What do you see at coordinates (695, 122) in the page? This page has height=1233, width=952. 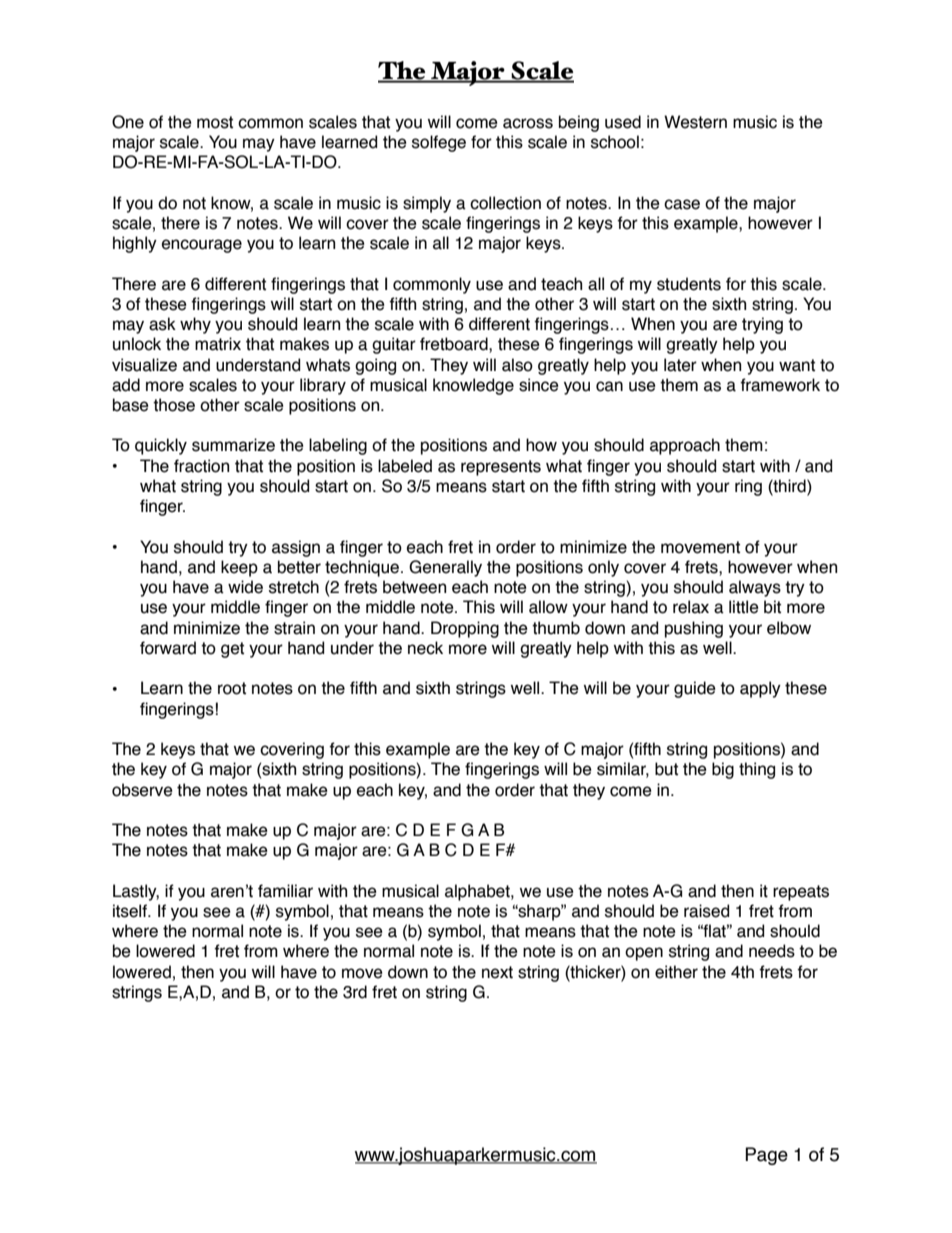 I see `Western` at bounding box center [695, 122].
